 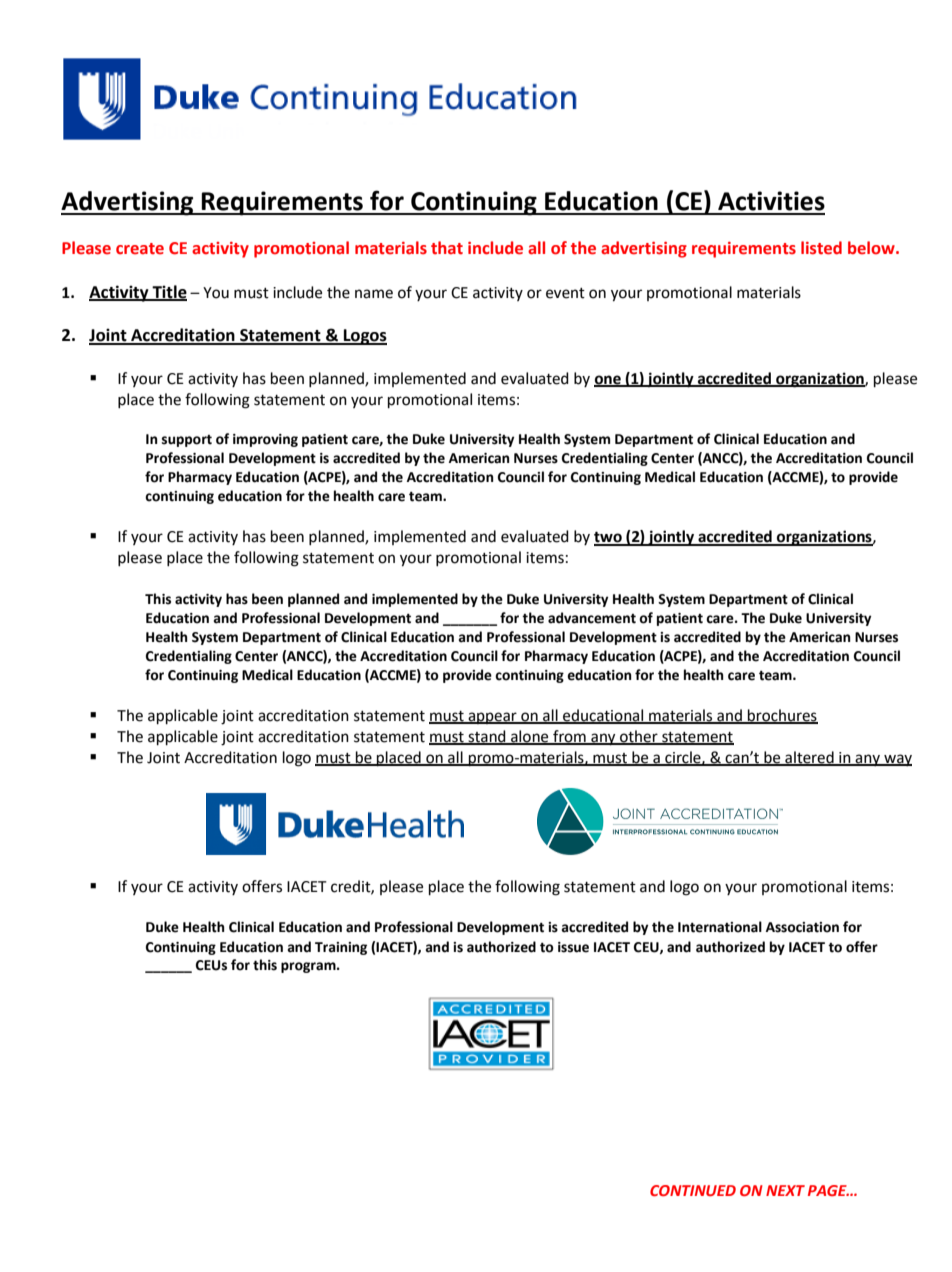 I want to click on Title, so click(x=168, y=292).
